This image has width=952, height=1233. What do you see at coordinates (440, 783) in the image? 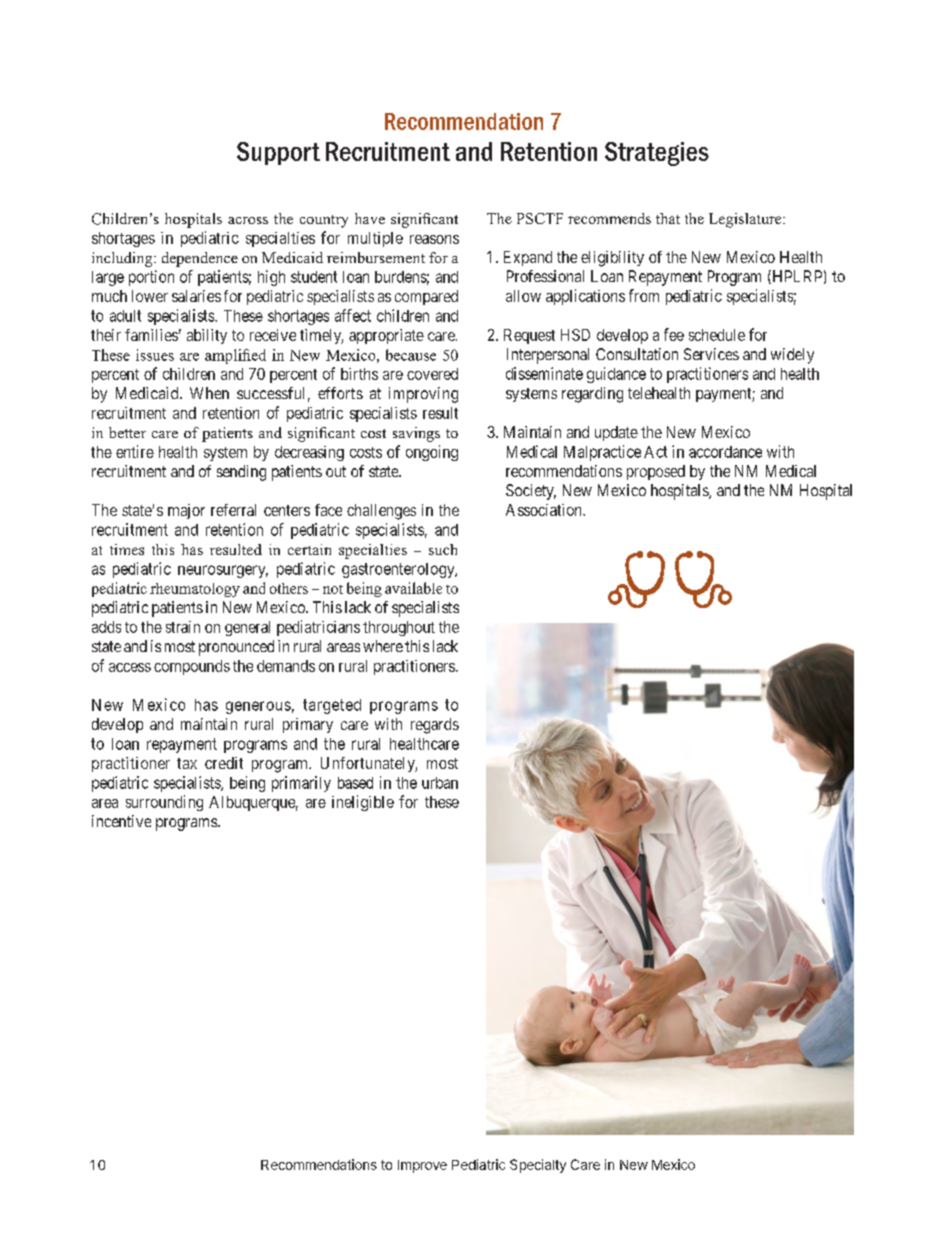
I see `urban` at bounding box center [440, 783].
